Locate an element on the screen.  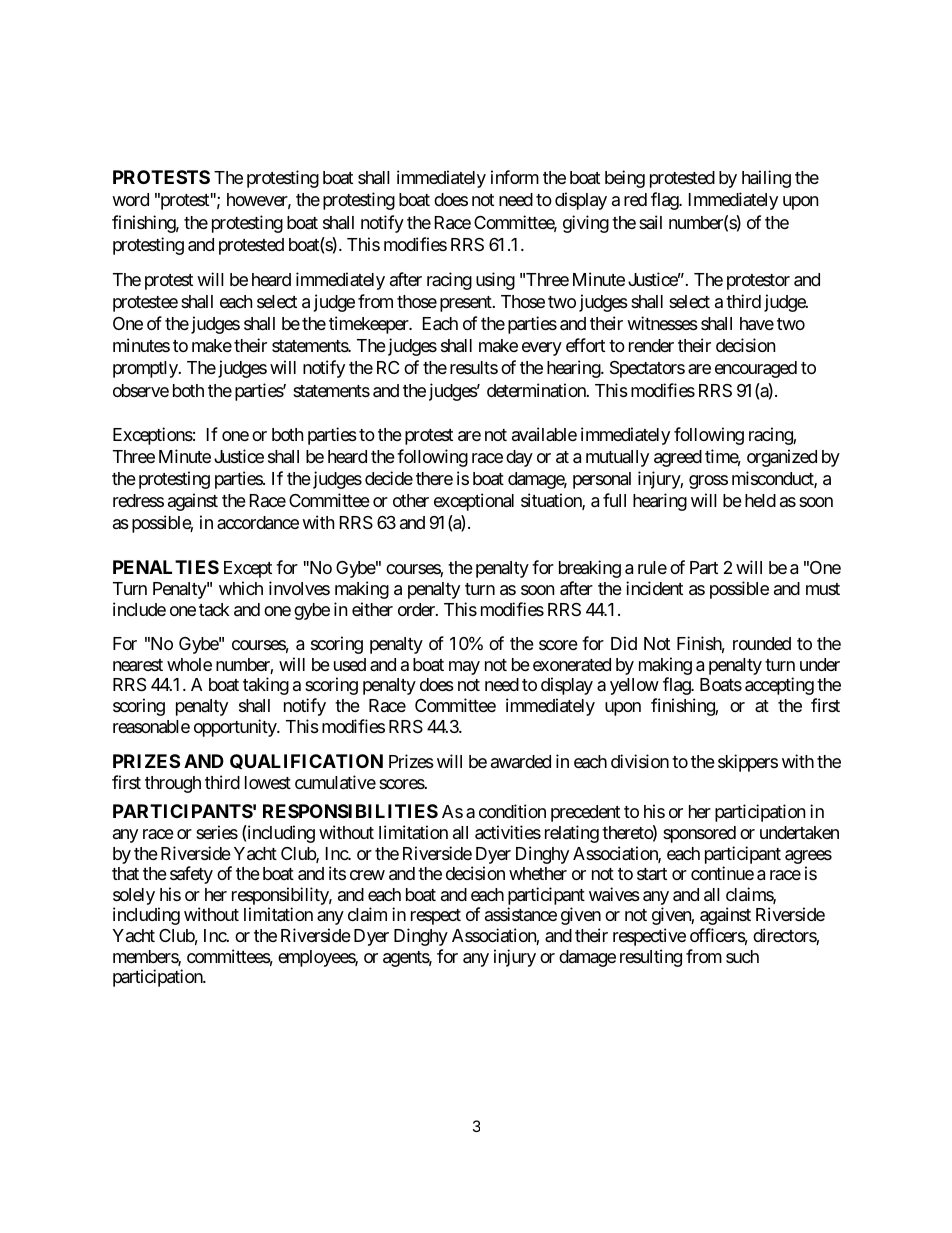
division is located at coordinates (640, 761).
